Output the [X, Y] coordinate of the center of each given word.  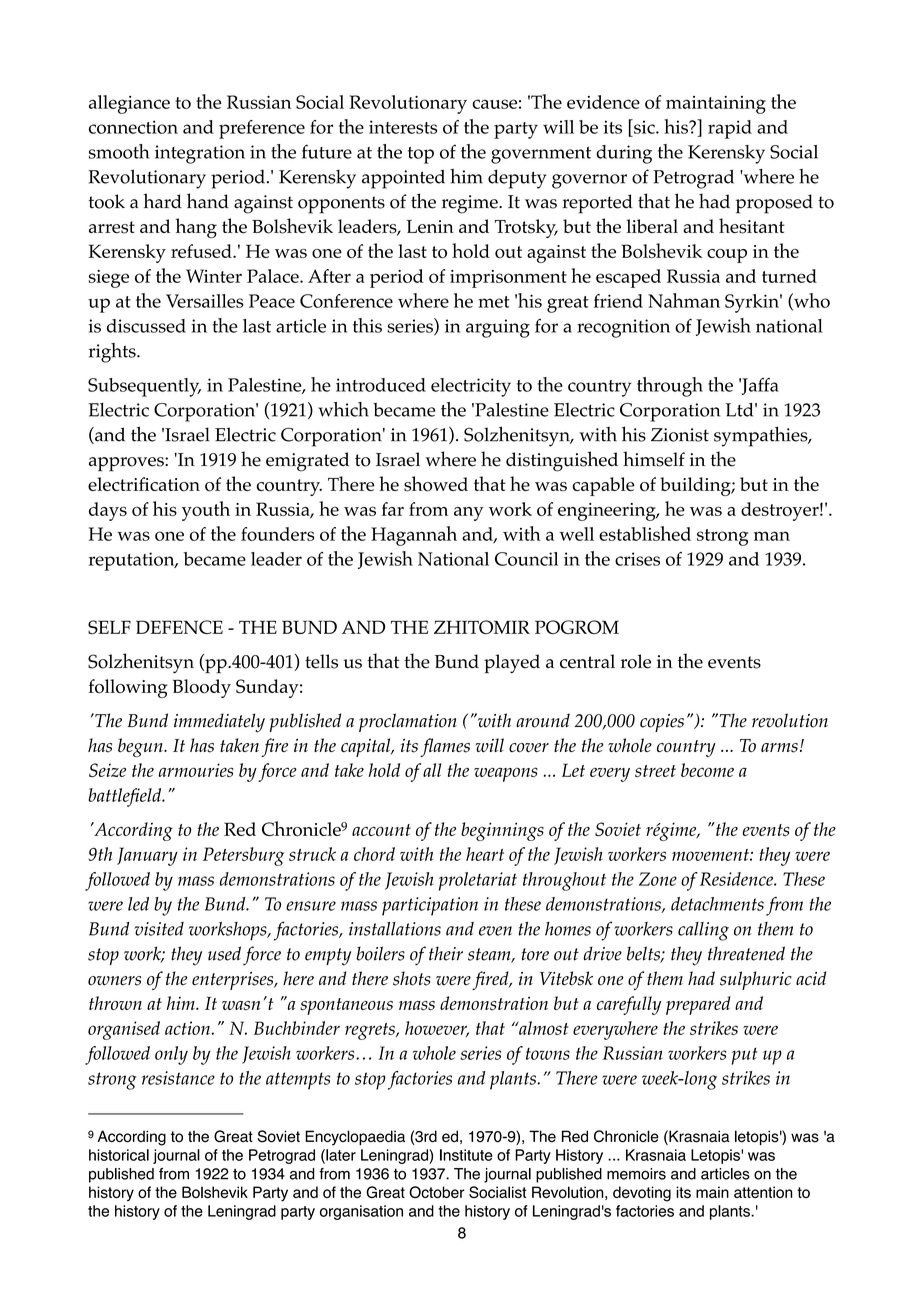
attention [763, 1192]
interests [403, 127]
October [437, 1192]
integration [200, 154]
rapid [730, 129]
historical [119, 1155]
